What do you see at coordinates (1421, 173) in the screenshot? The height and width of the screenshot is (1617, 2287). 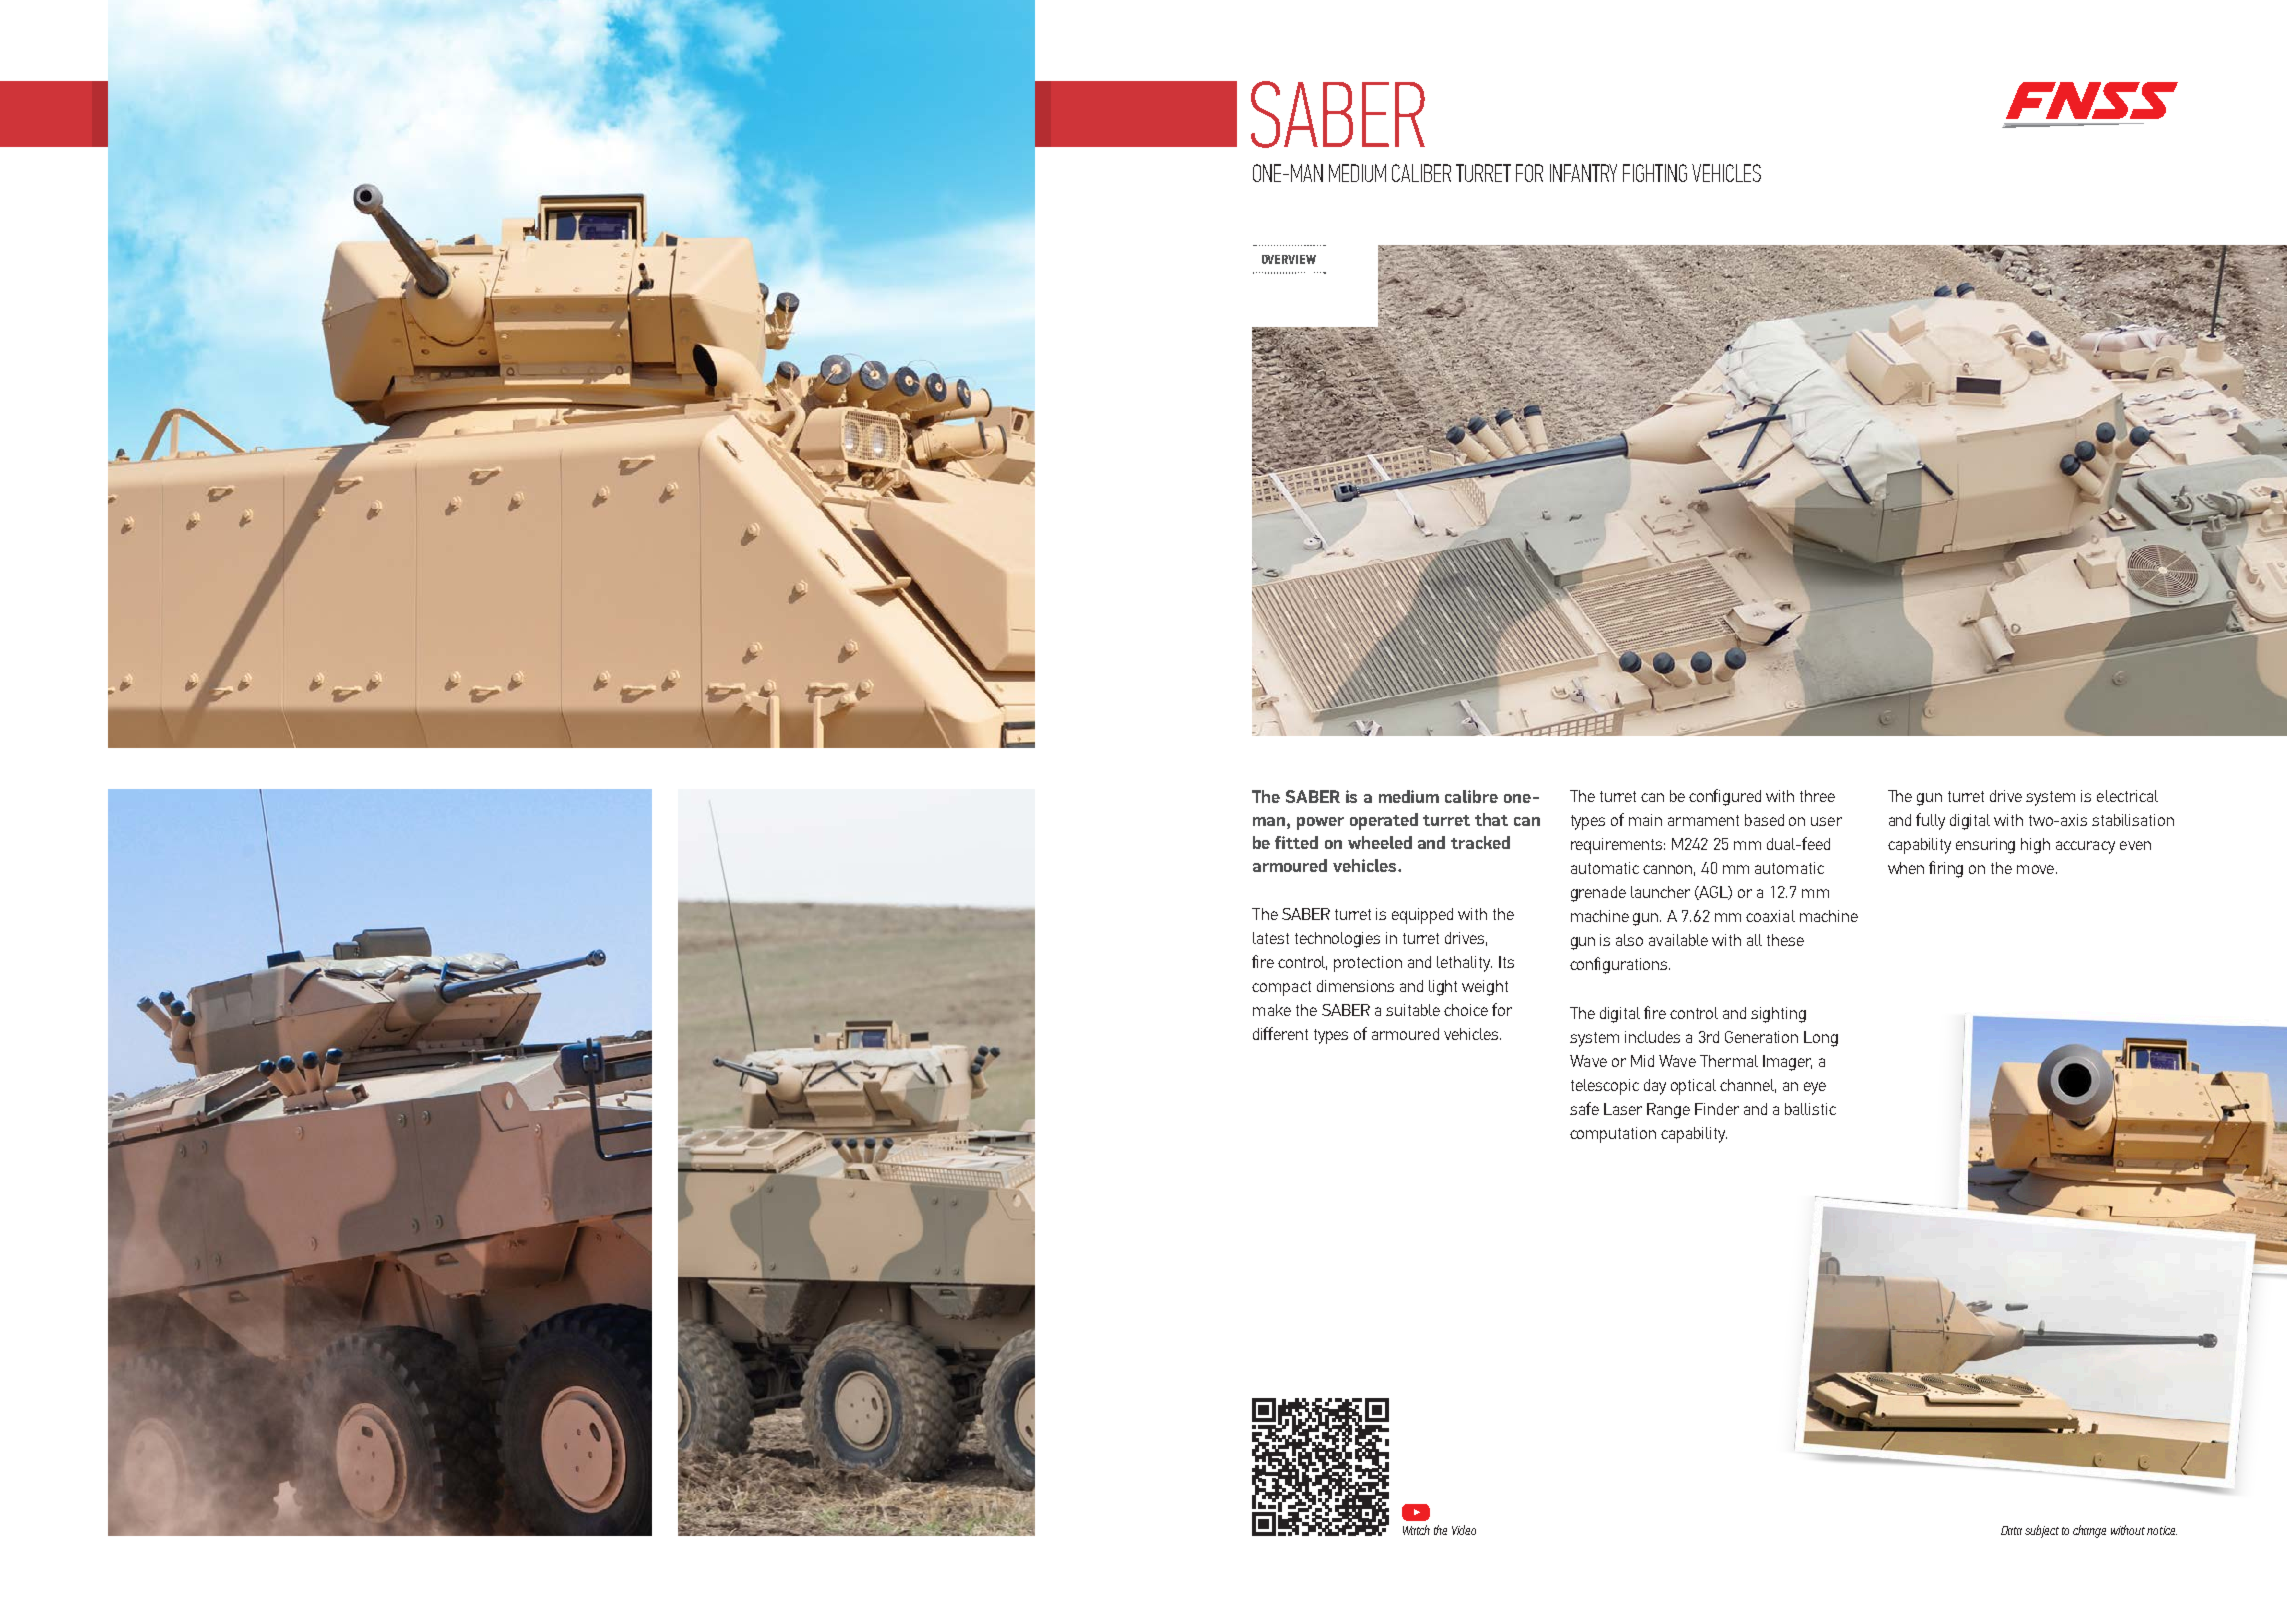 I see `CALIBER` at bounding box center [1421, 173].
